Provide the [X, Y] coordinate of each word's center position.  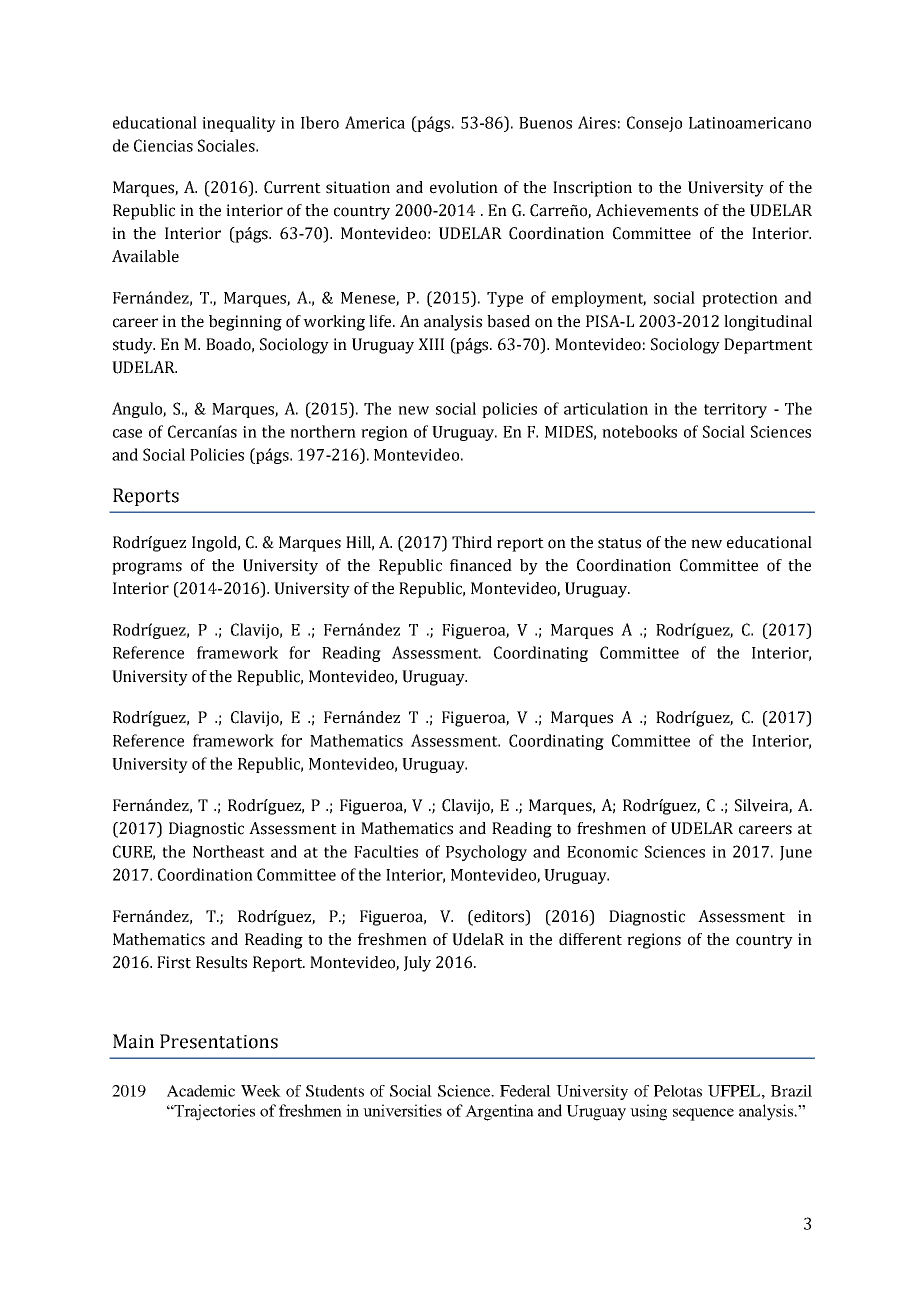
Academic [201, 1091]
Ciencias [163, 145]
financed [481, 565]
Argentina [499, 1112]
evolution [464, 187]
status [619, 543]
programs [147, 568]
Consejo [654, 124]
